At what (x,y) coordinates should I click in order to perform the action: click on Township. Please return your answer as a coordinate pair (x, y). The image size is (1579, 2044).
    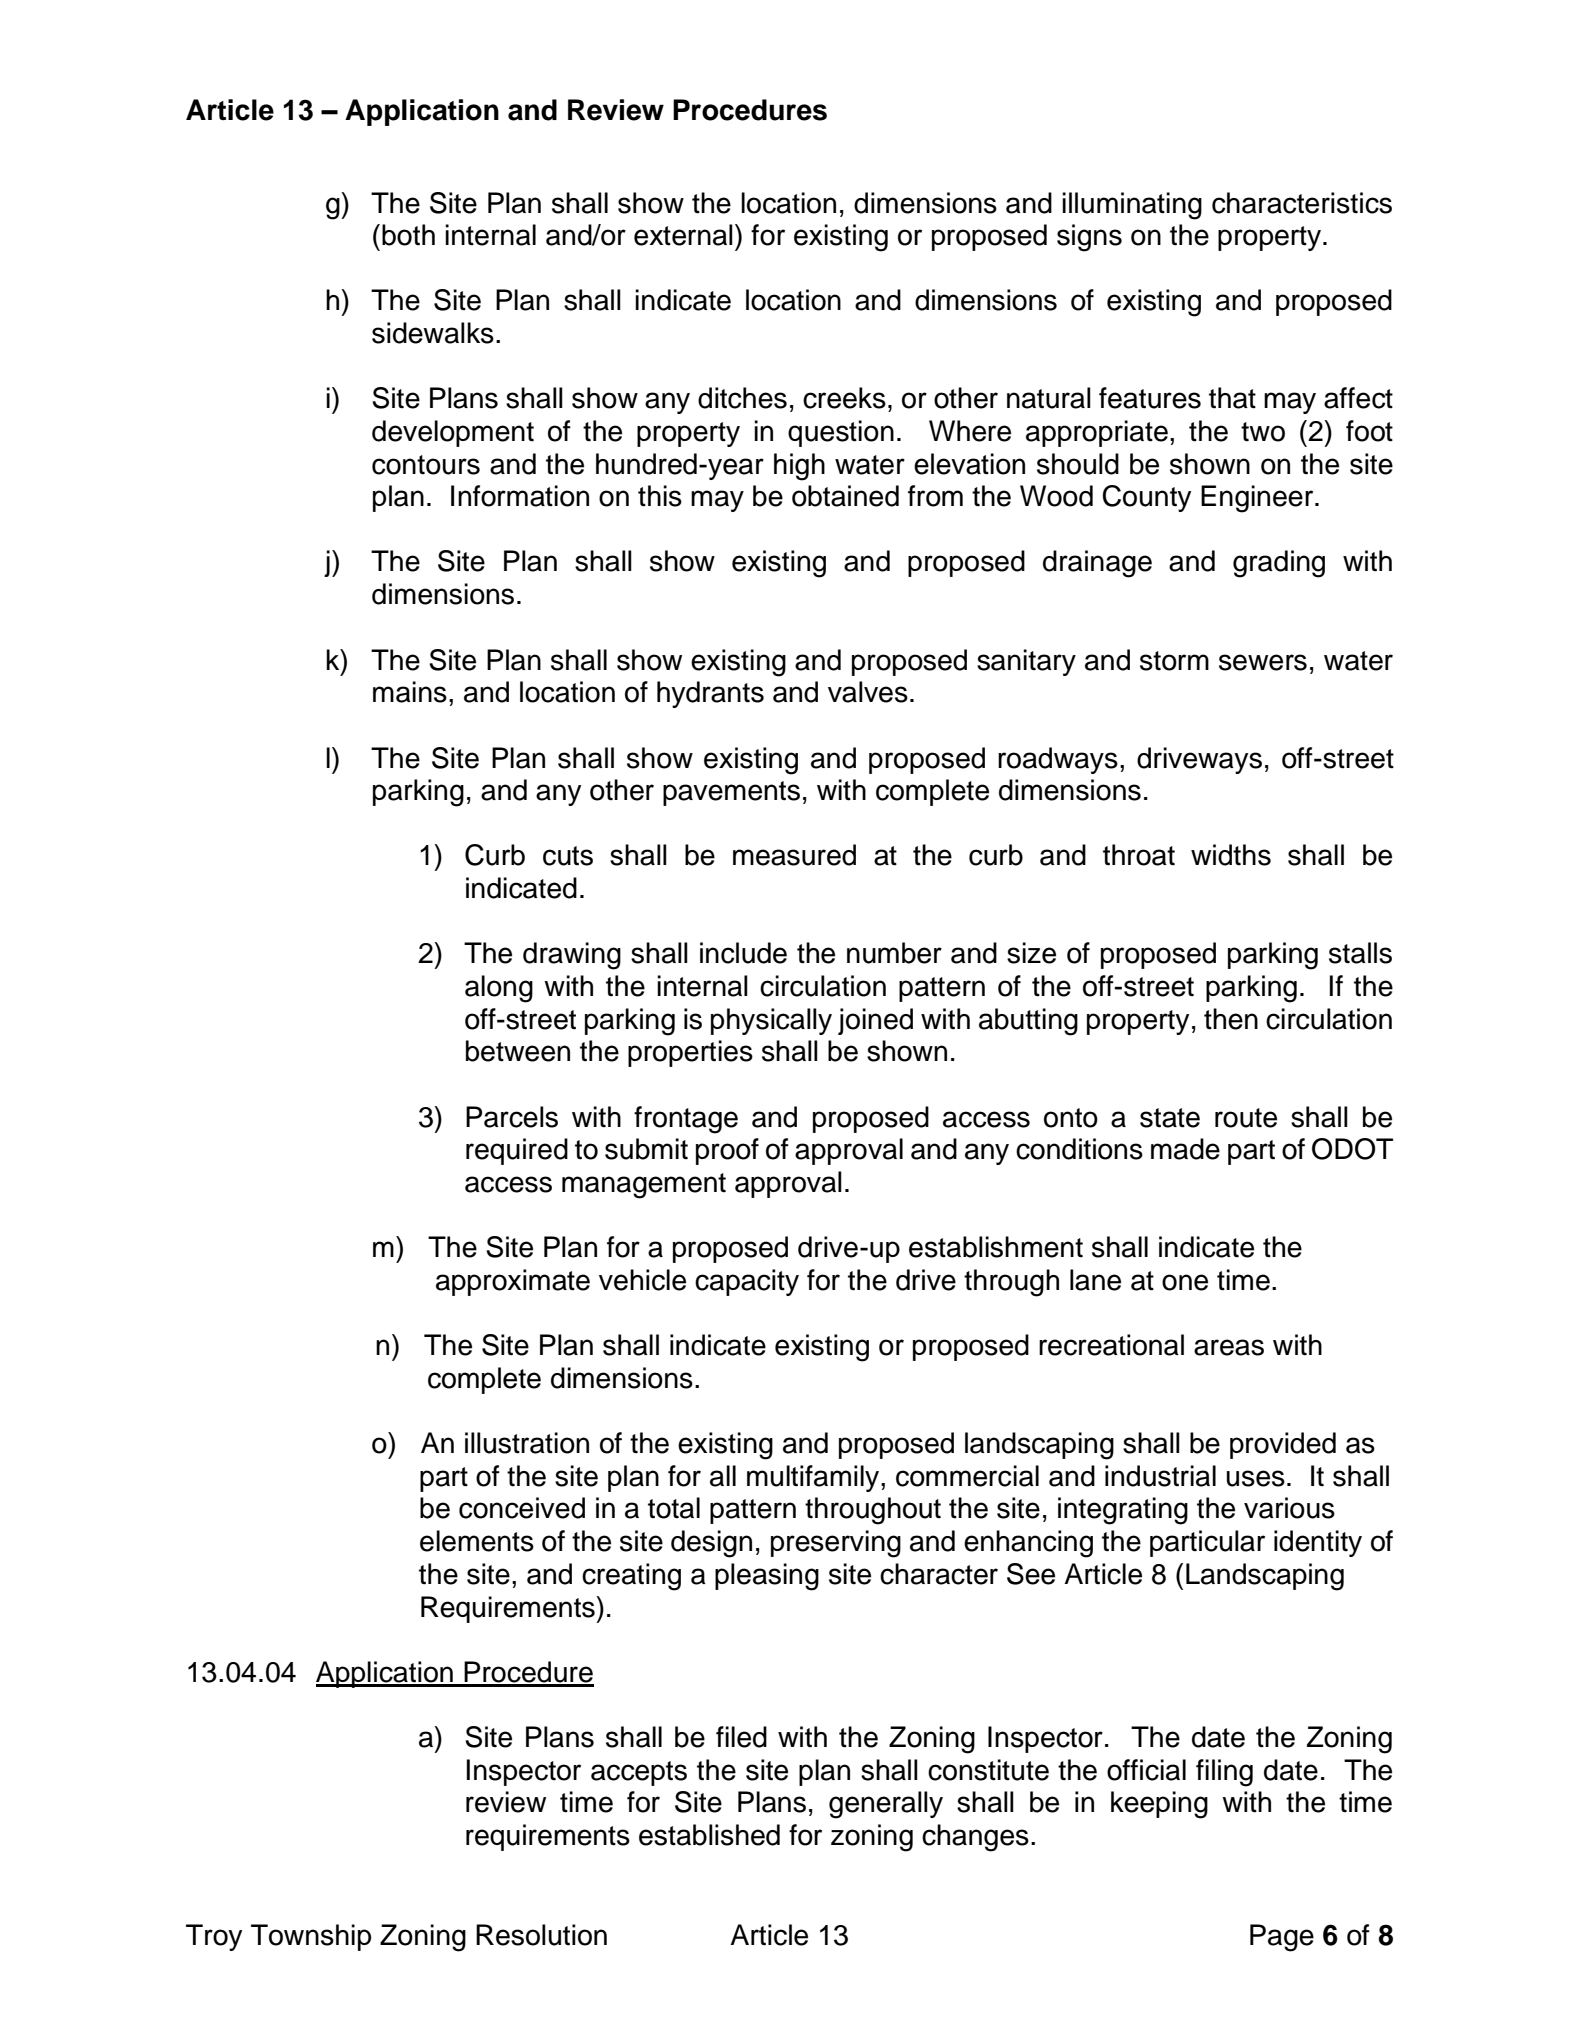
    Looking at the image, I should click on (311, 1937).
